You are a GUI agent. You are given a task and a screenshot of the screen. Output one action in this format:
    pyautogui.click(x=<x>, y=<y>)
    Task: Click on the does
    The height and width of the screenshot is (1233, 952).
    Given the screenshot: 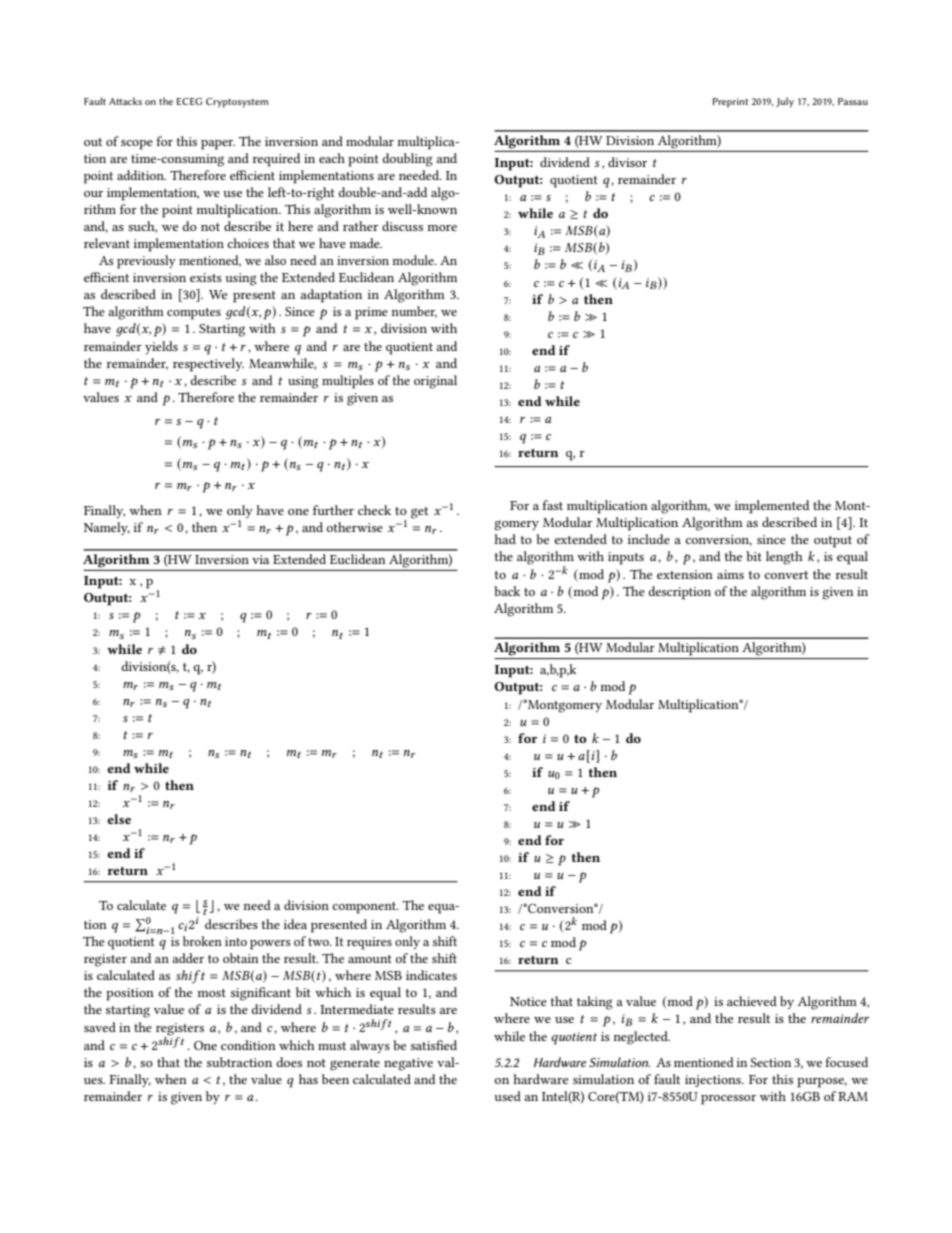 What is the action you would take?
    pyautogui.click(x=289, y=1062)
